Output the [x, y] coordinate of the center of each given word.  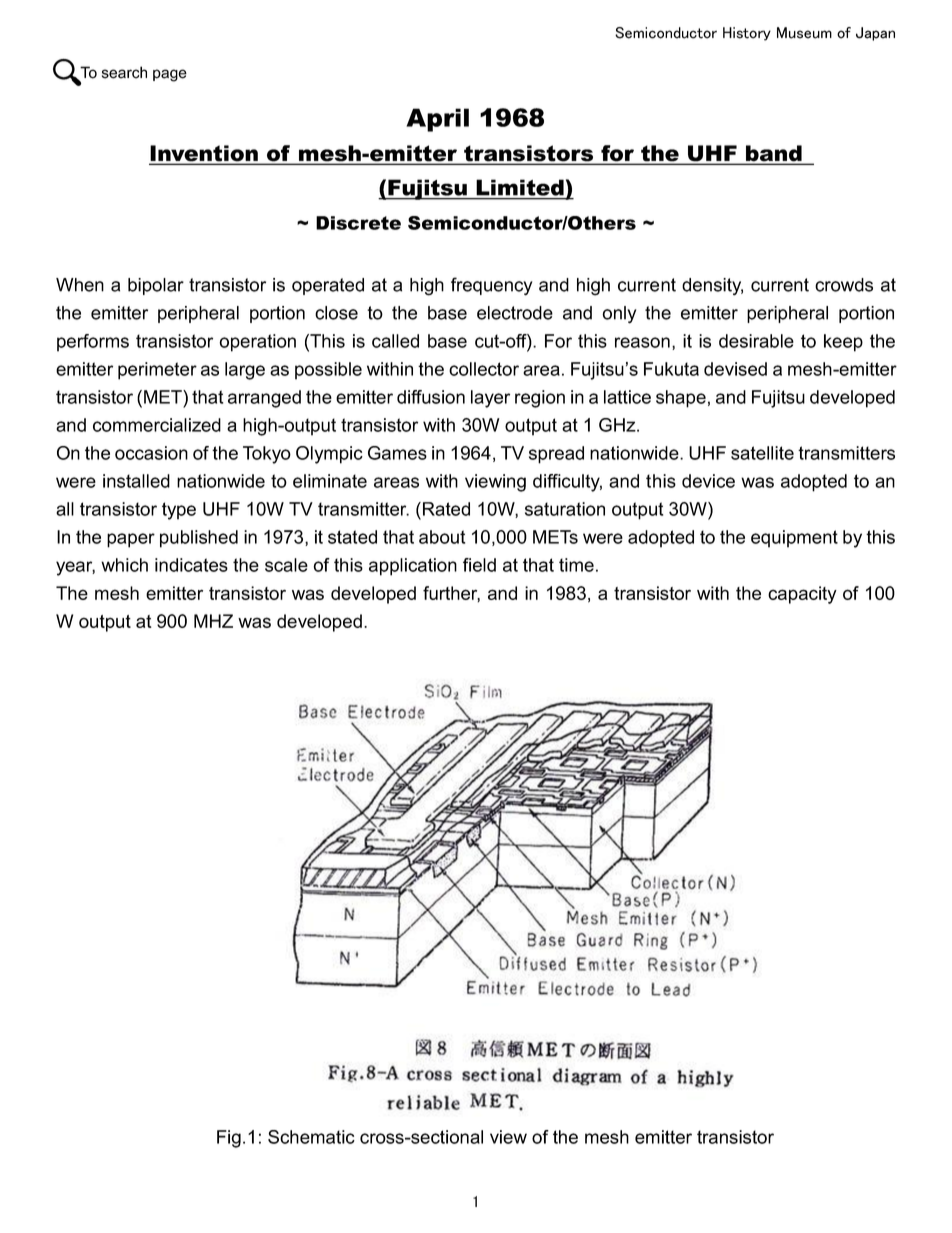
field [479, 565]
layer [490, 399]
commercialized [157, 425]
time [576, 565]
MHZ [213, 621]
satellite [762, 453]
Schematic [311, 1137]
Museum [804, 33]
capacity [802, 595]
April [437, 120]
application [413, 567]
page [170, 75]
